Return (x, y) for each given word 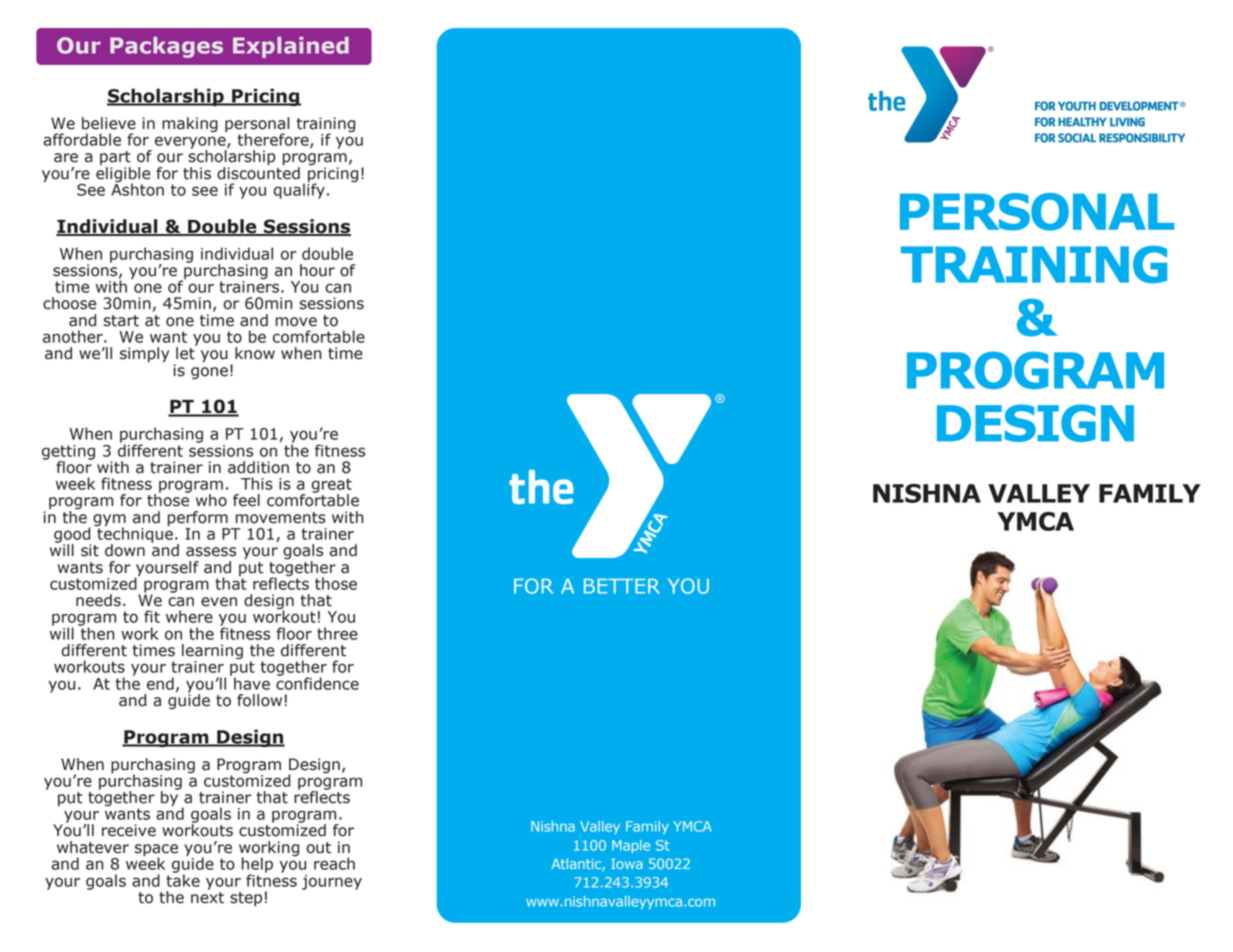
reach (334, 863)
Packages (166, 47)
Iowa (627, 864)
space (156, 851)
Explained (291, 47)
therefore (274, 140)
